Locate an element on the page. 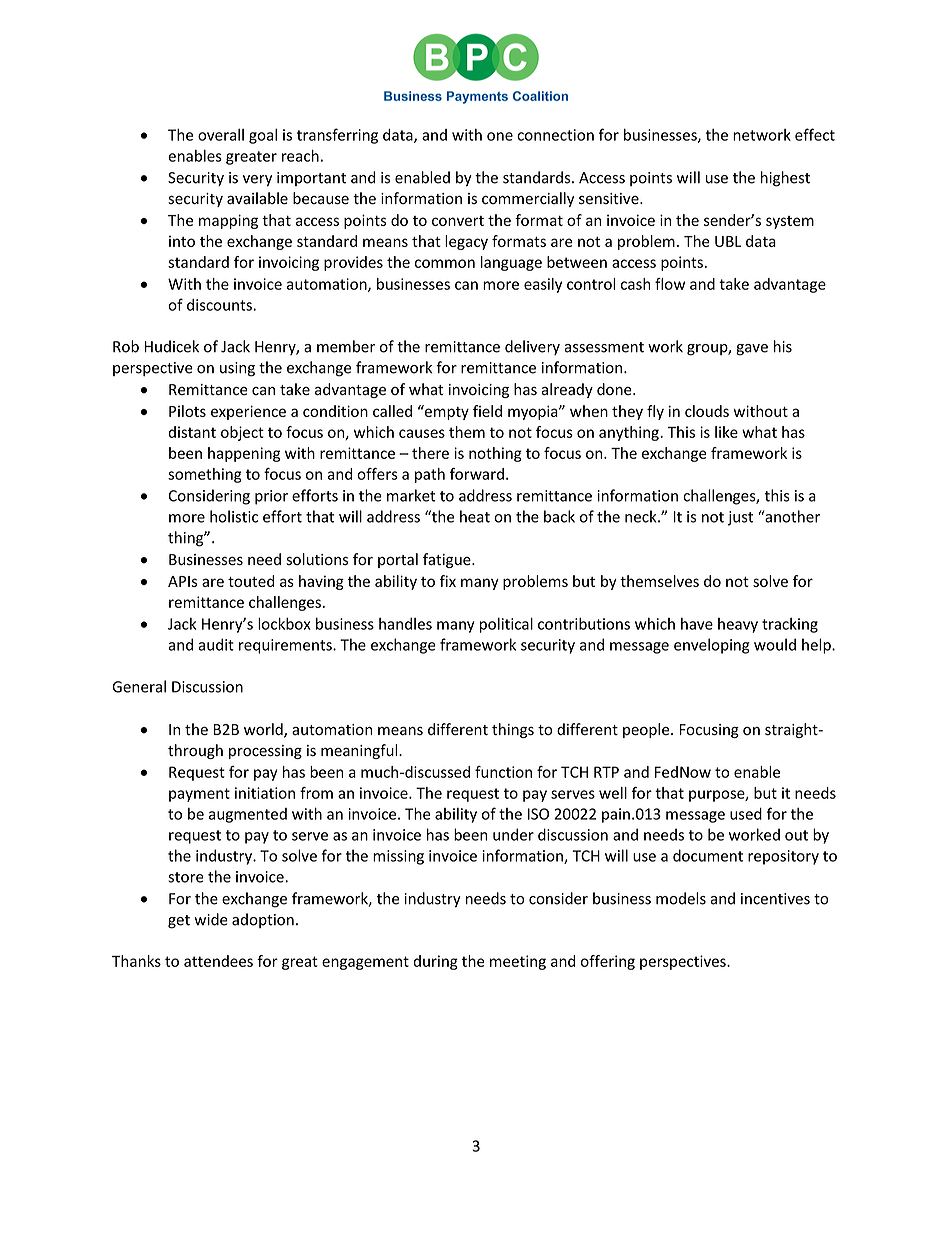 The width and height of the document is (952, 1233). audit is located at coordinates (216, 644).
